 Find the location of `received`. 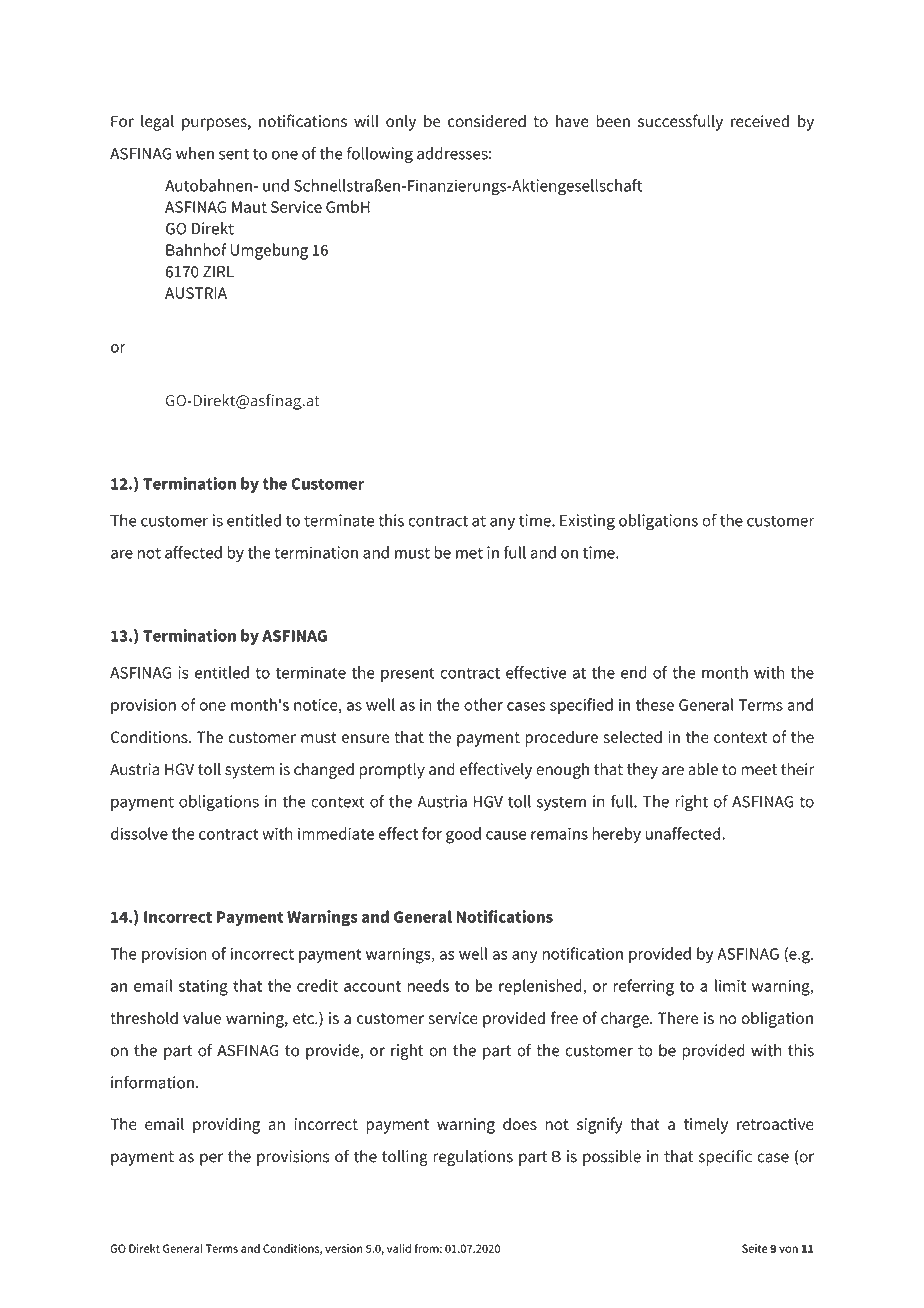

received is located at coordinates (760, 121).
